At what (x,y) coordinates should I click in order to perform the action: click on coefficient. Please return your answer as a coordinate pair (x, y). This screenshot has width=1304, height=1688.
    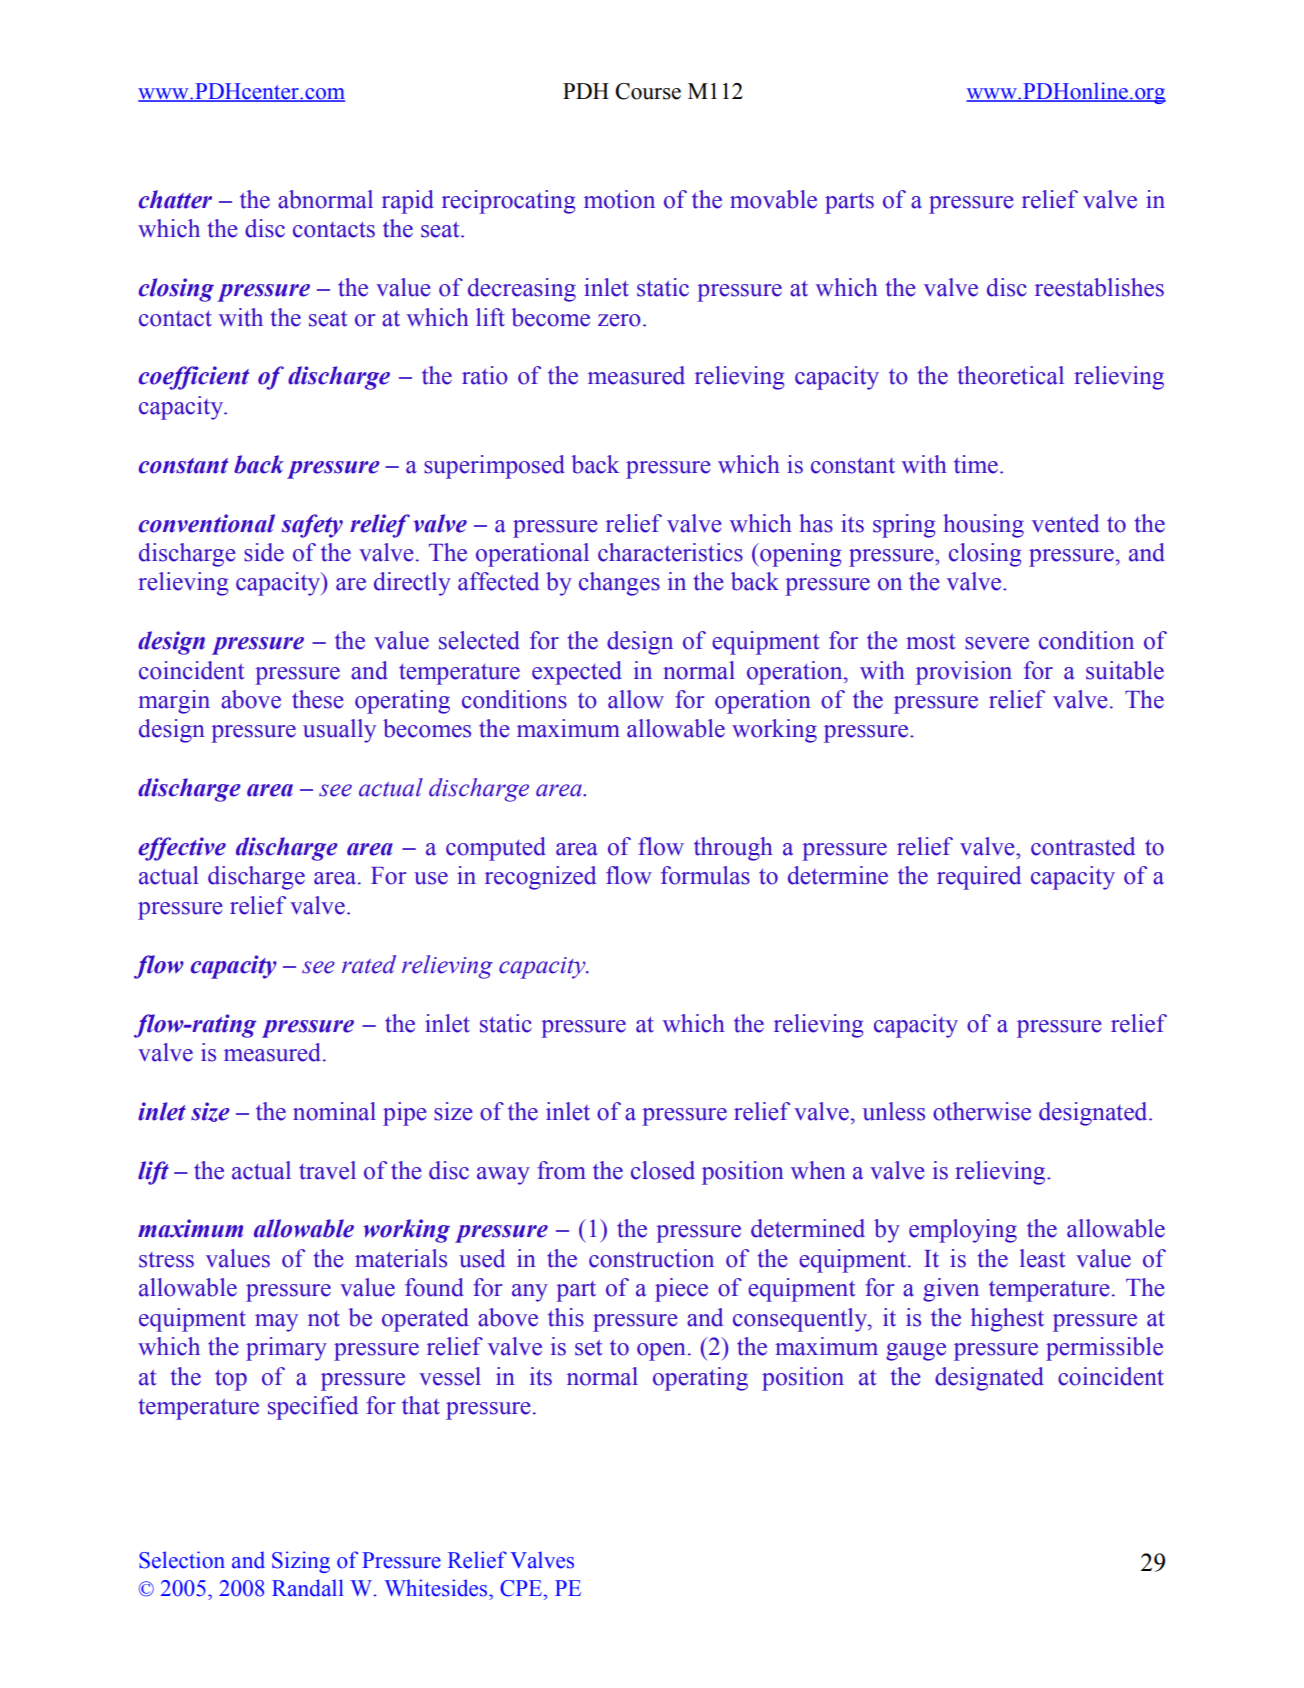
    Looking at the image, I should click on (194, 378).
